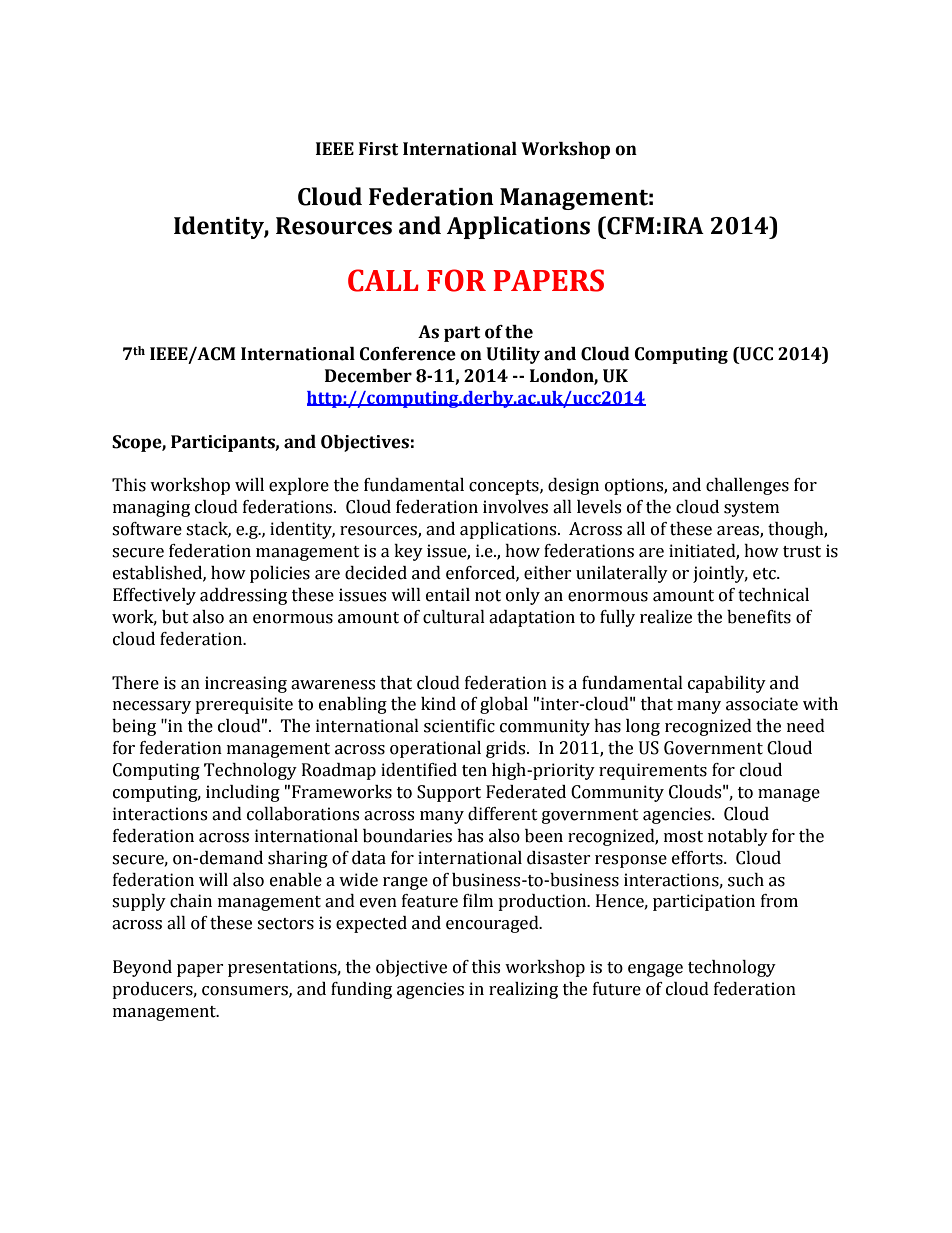  I want to click on associate, so click(762, 704).
